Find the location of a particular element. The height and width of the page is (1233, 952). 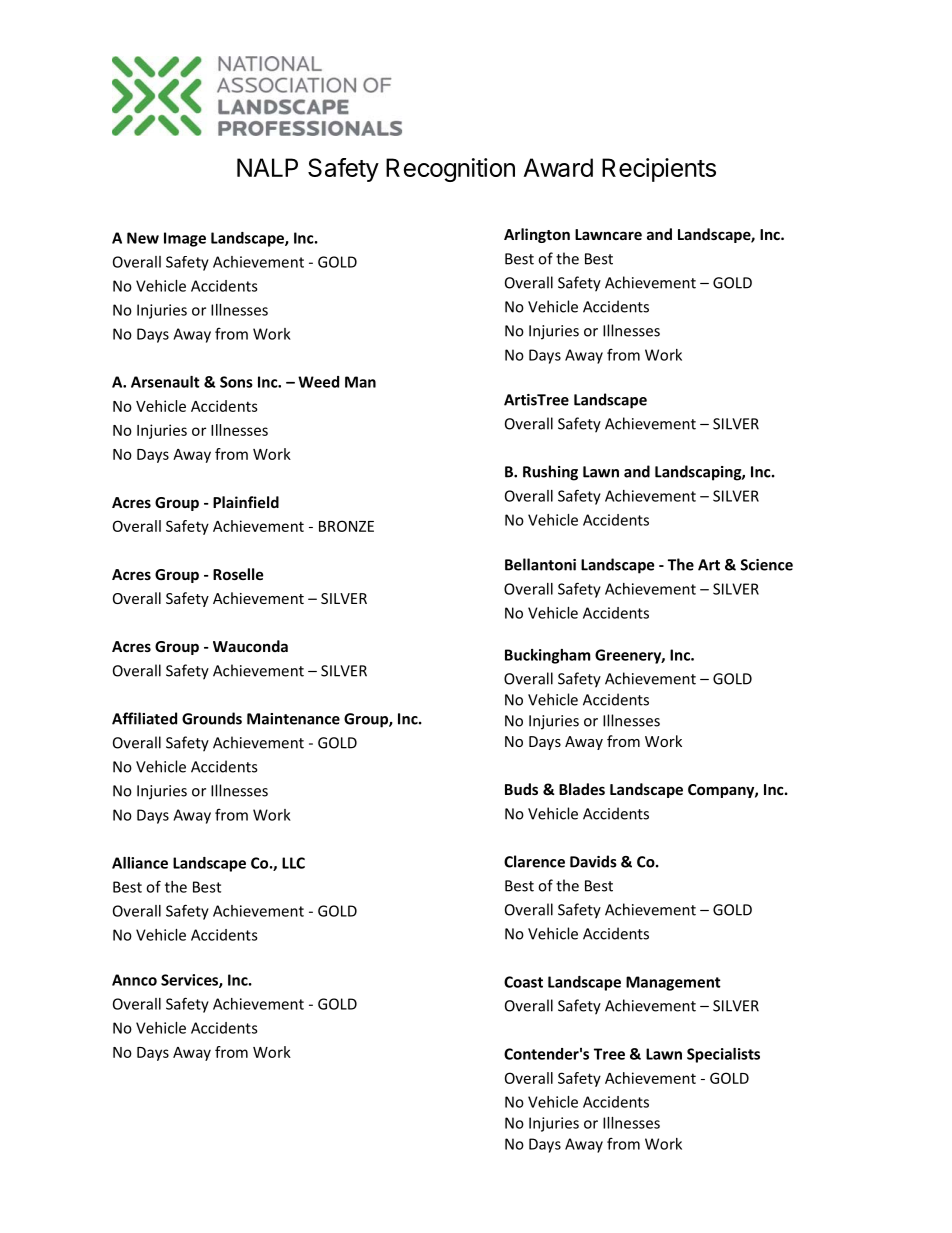

Recognition is located at coordinates (450, 170).
